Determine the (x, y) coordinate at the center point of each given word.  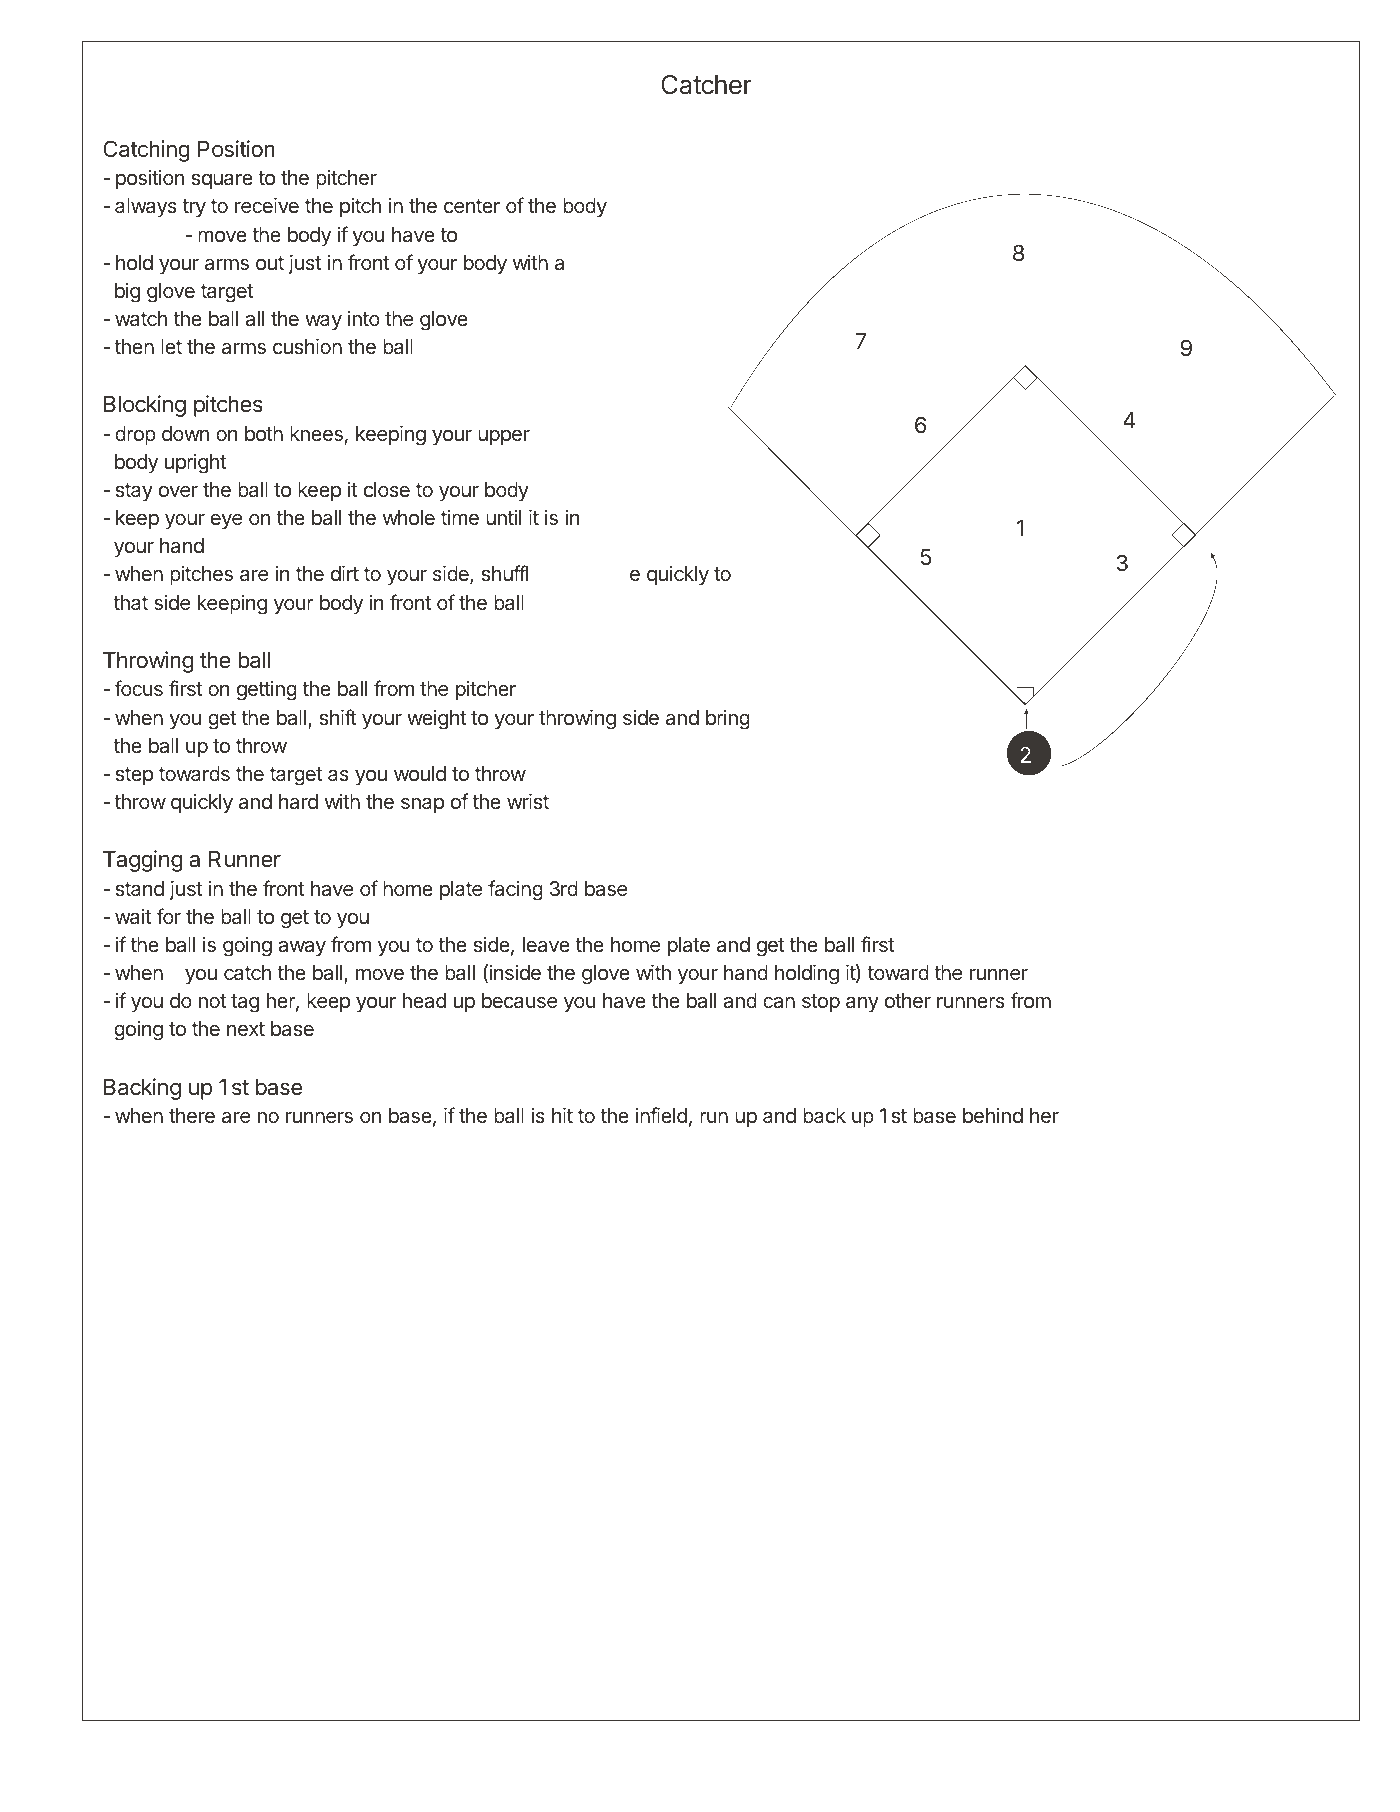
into (364, 318)
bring (728, 720)
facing (515, 890)
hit (562, 1115)
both (264, 433)
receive (267, 205)
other (908, 1000)
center (472, 206)
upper (504, 437)
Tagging (142, 861)
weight (436, 720)
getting (267, 691)
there (192, 1115)
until (503, 517)
